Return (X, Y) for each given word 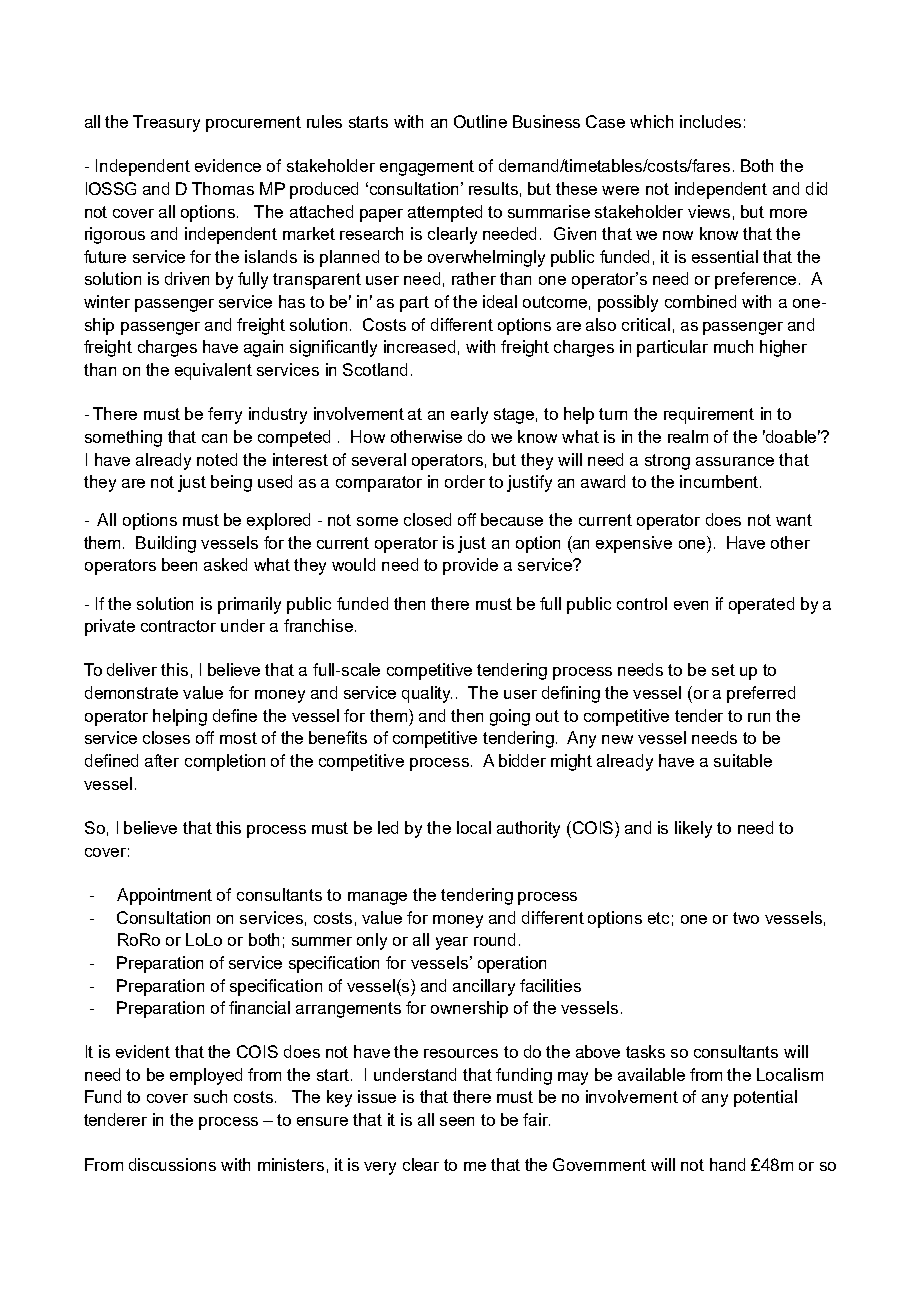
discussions (172, 1164)
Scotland (375, 369)
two (746, 918)
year (452, 943)
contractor (178, 626)
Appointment (164, 896)
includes (710, 121)
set (723, 670)
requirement (709, 415)
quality (427, 694)
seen (457, 1121)
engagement (427, 168)
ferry (225, 415)
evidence (228, 165)
